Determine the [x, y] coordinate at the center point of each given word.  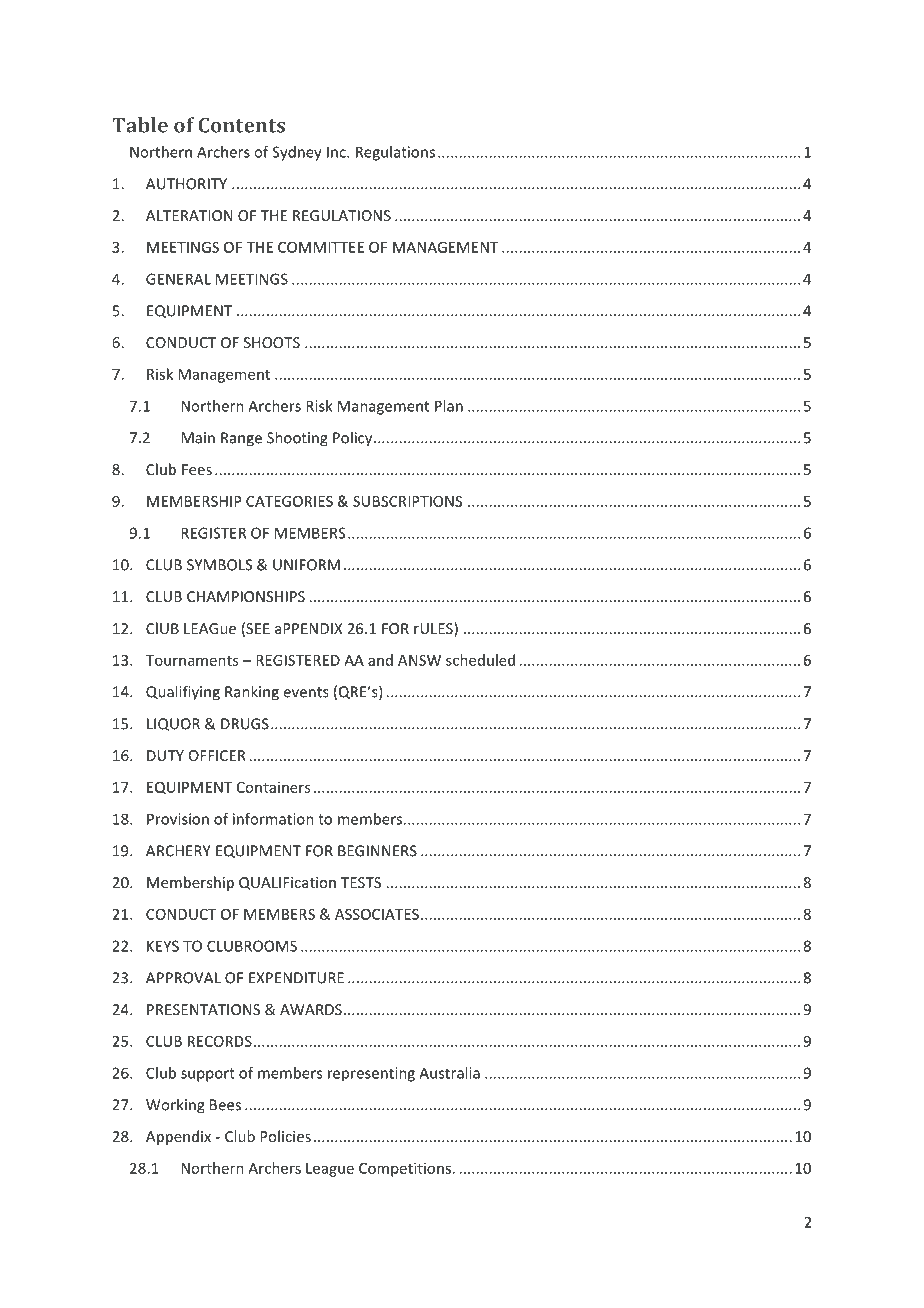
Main [198, 438]
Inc [337, 152]
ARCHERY [178, 851]
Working [175, 1106]
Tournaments [192, 660]
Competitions [405, 1169]
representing [371, 1074]
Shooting [297, 439]
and [380, 660]
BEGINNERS [377, 851]
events [306, 692]
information [273, 819]
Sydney [297, 153]
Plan [449, 406]
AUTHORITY [186, 184]
